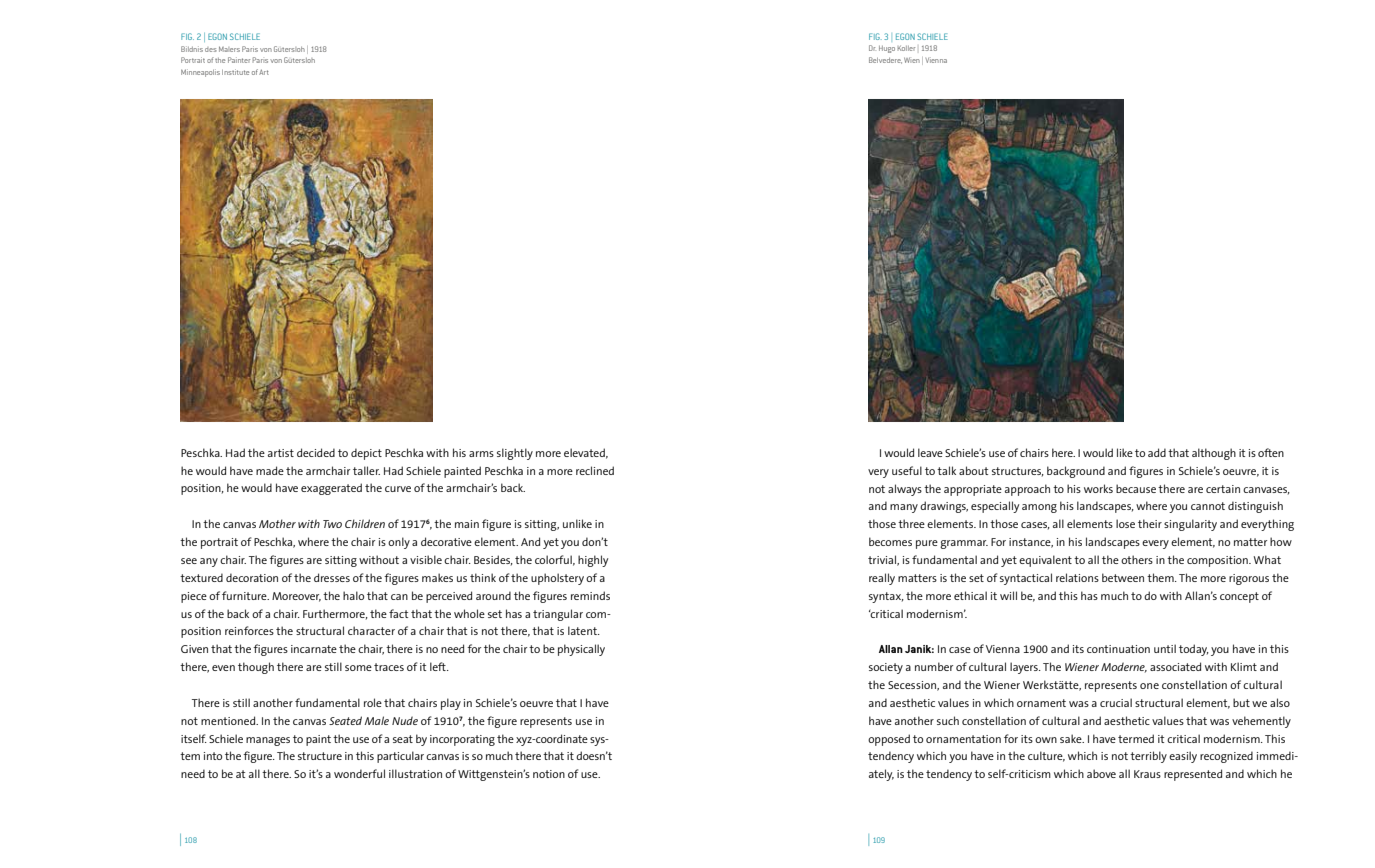  Describe the element at coordinates (1150, 523) in the screenshot. I see `their` at that location.
